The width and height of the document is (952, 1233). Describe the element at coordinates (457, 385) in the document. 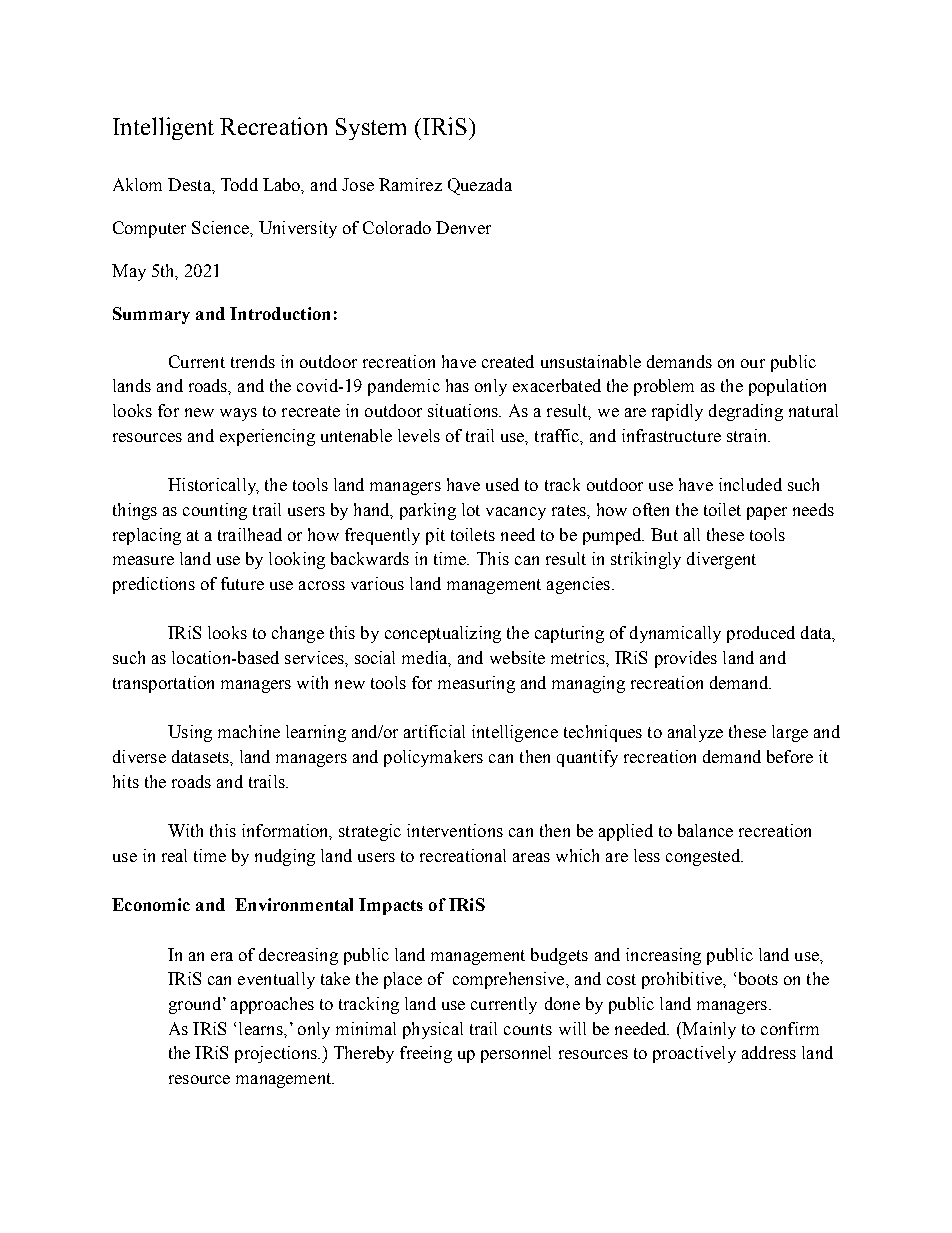

I see `has` at that location.
